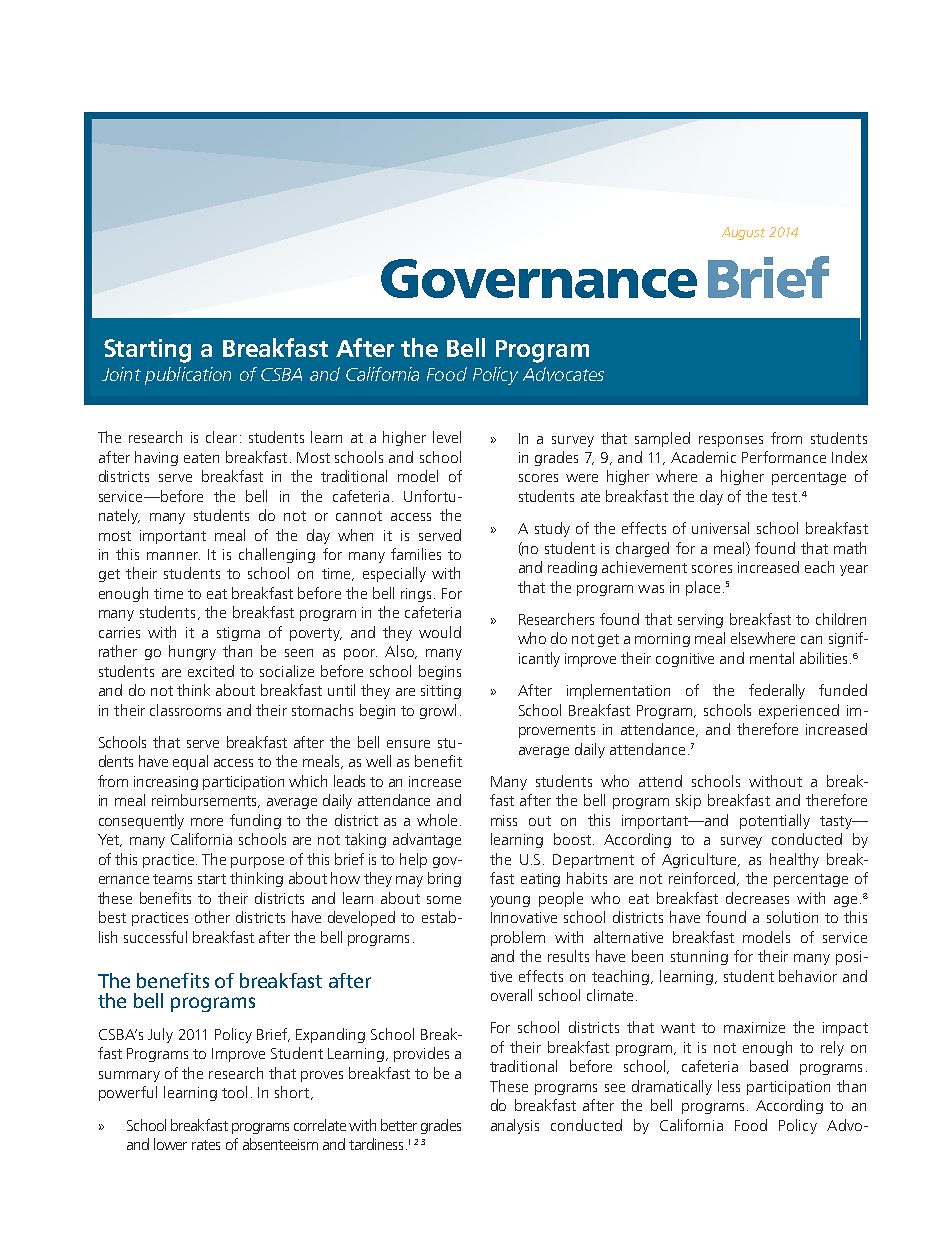 The width and height of the image is (952, 1233). Describe the element at coordinates (731, 441) in the image. I see `responses` at that location.
